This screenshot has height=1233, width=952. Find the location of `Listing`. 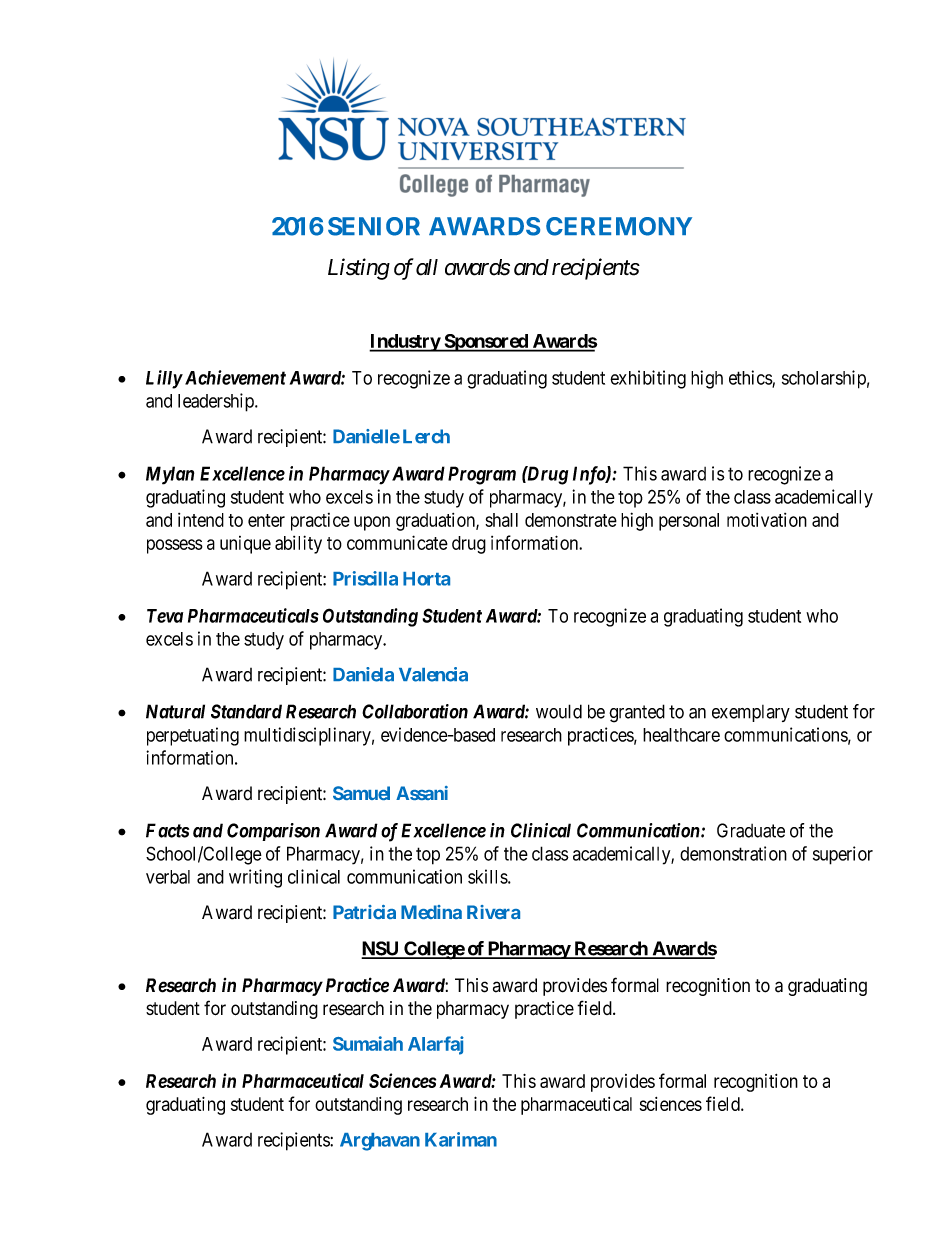

Listing is located at coordinates (359, 269).
